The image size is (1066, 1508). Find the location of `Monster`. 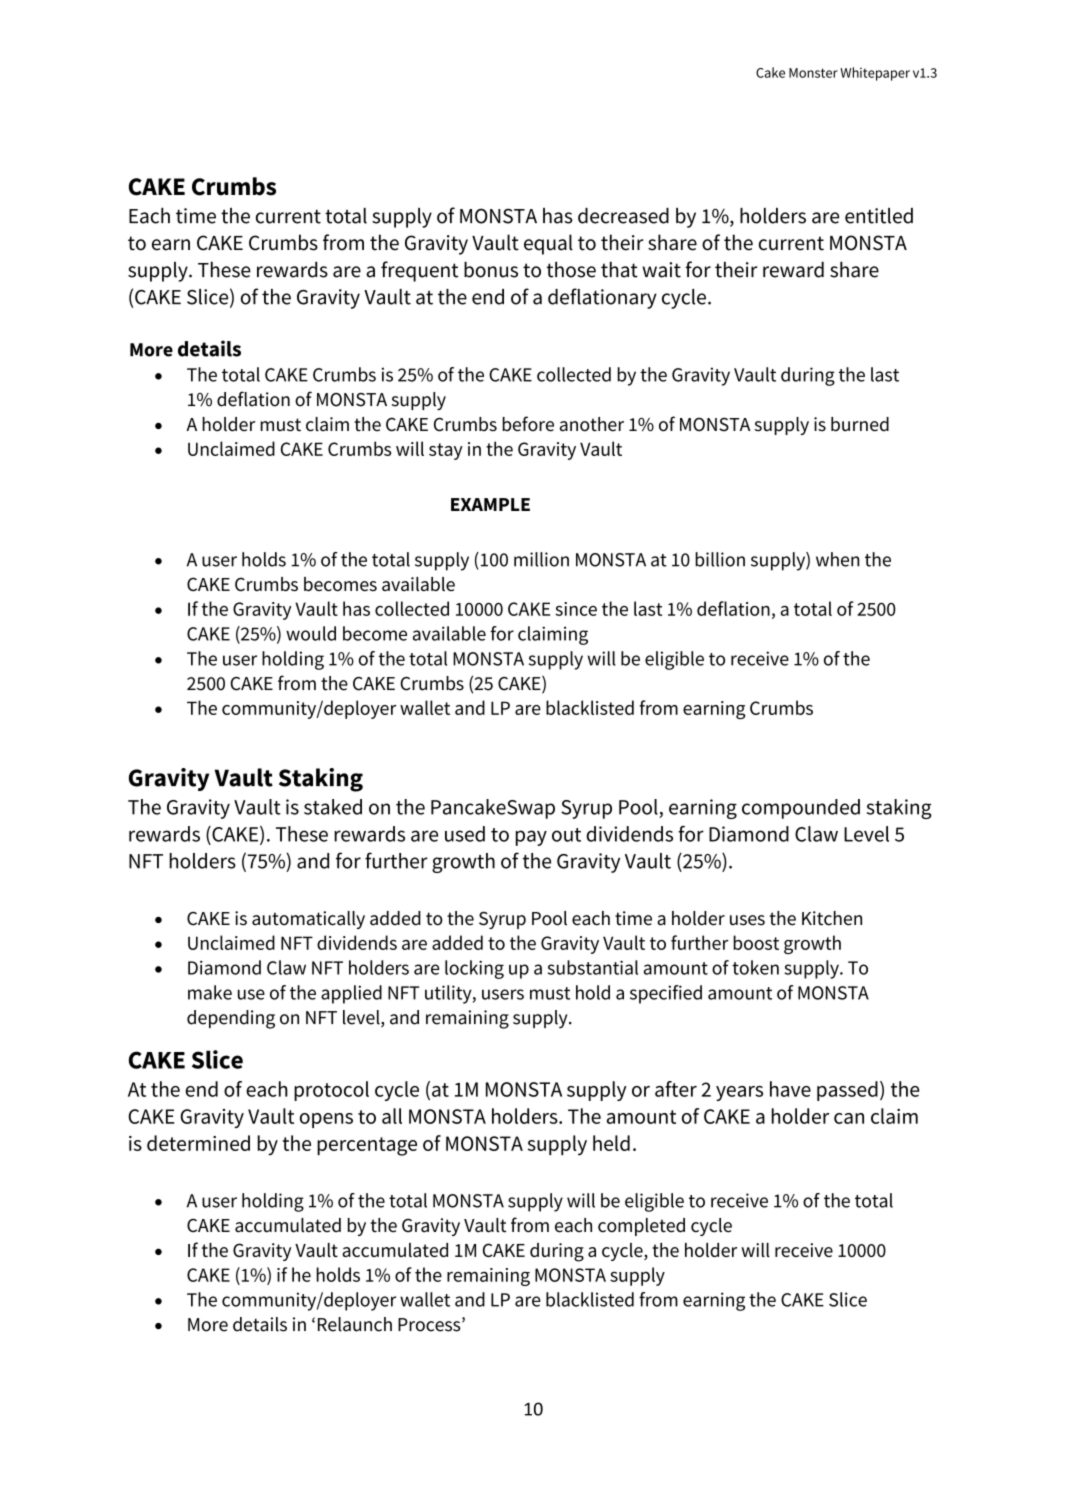

Monster is located at coordinates (813, 73).
